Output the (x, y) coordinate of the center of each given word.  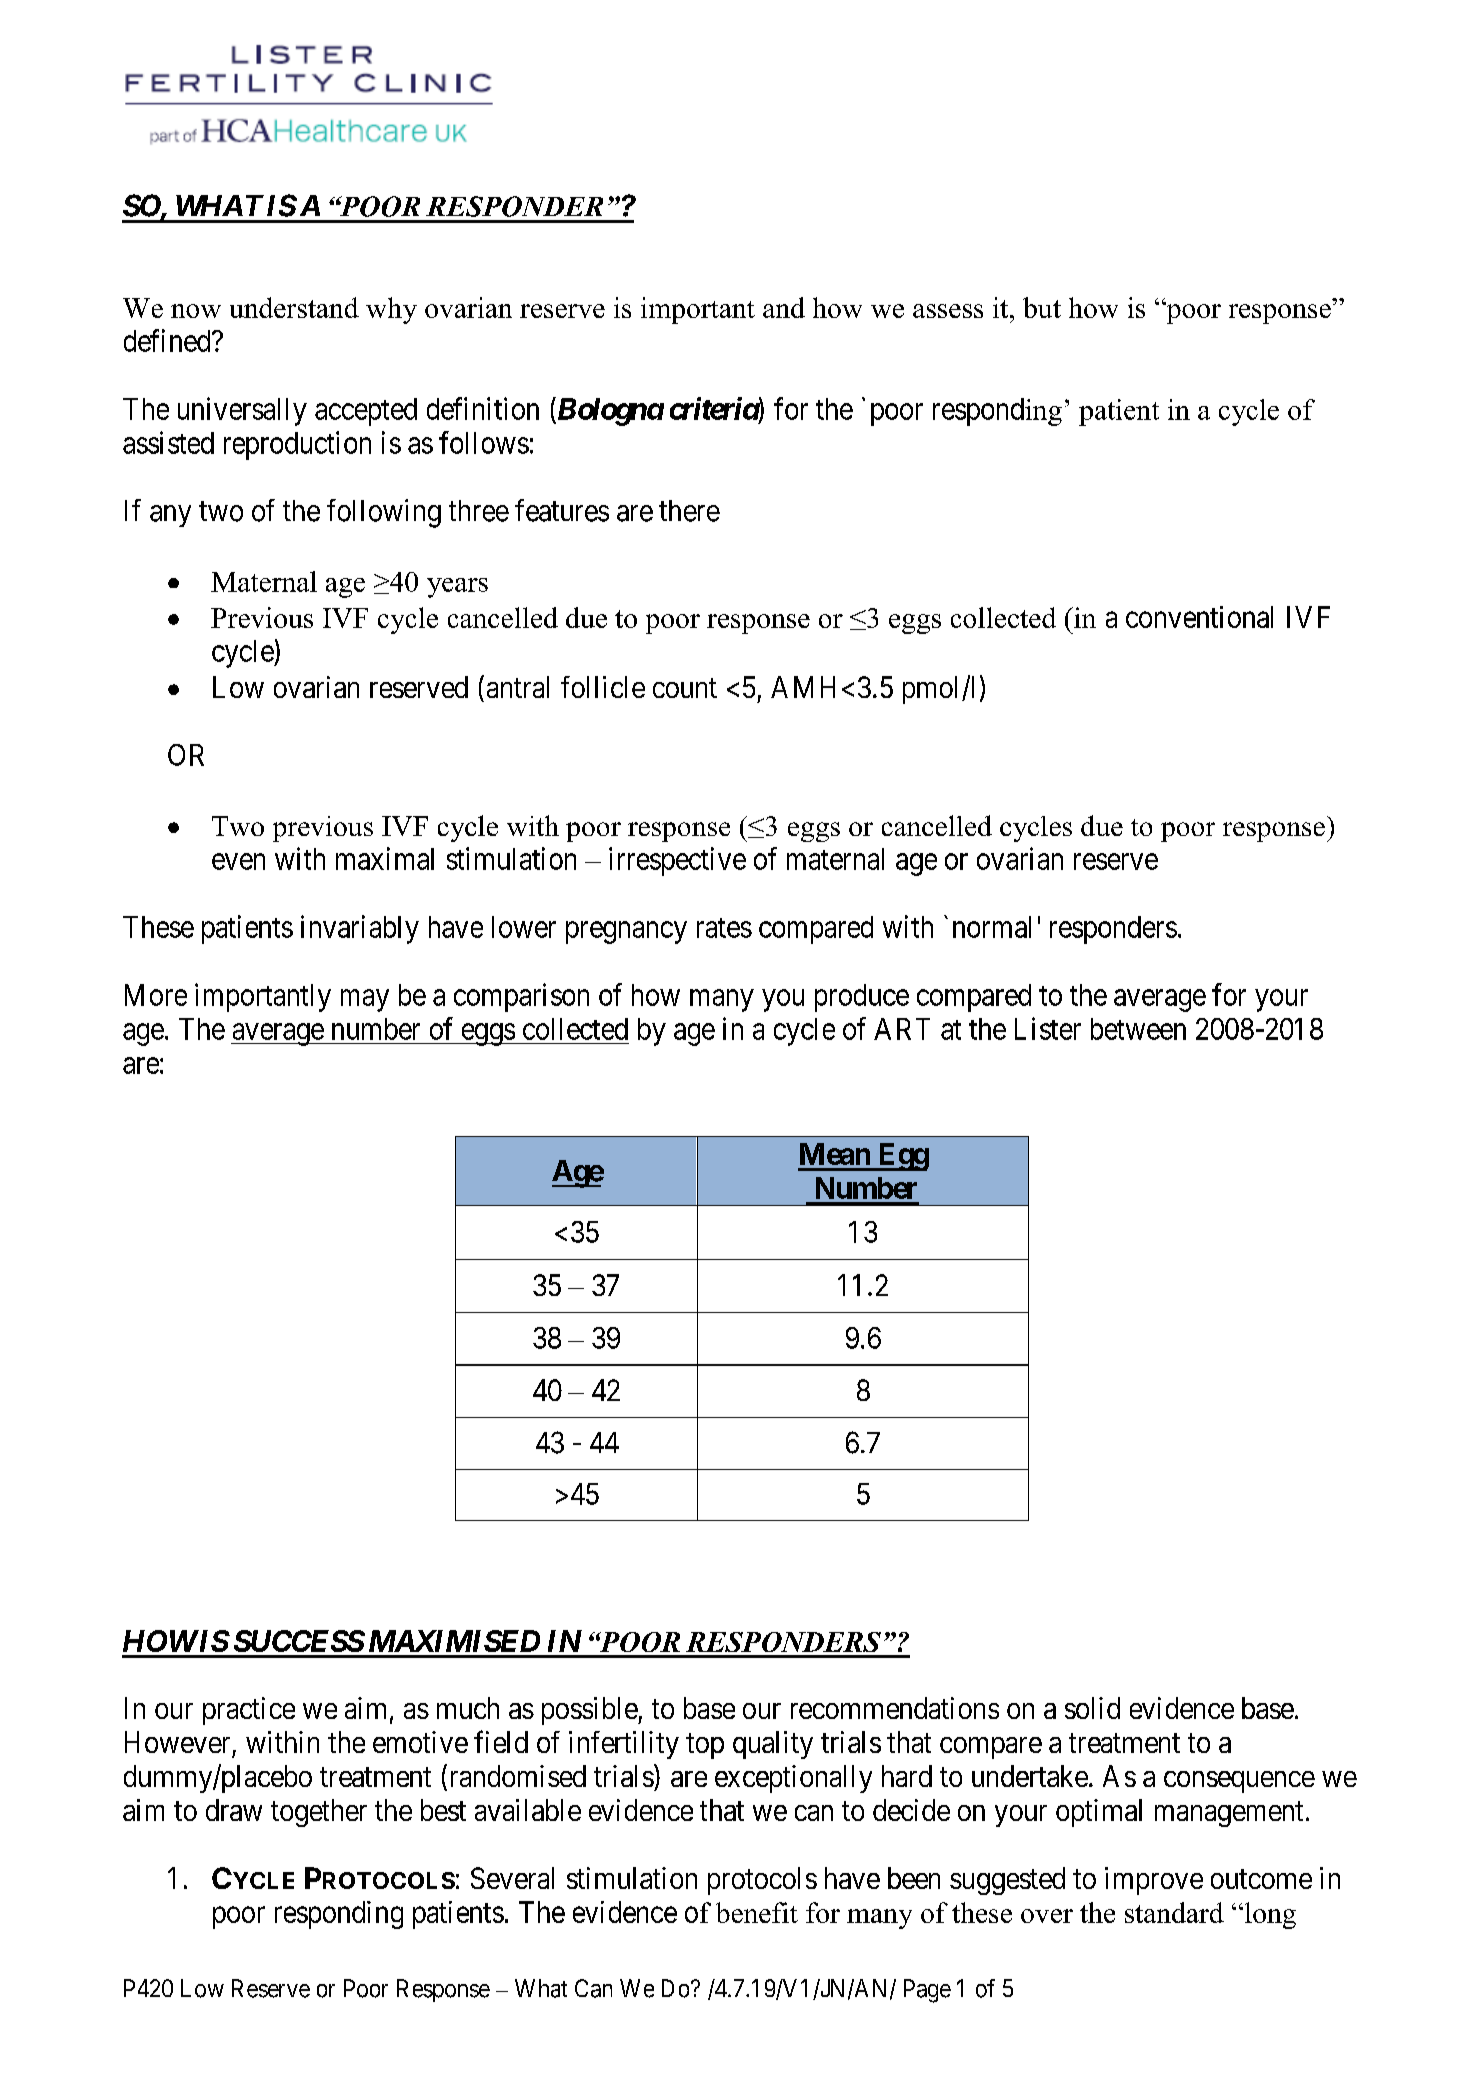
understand (294, 307)
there (689, 511)
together (319, 1813)
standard (1174, 1912)
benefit (757, 1912)
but (1042, 307)
